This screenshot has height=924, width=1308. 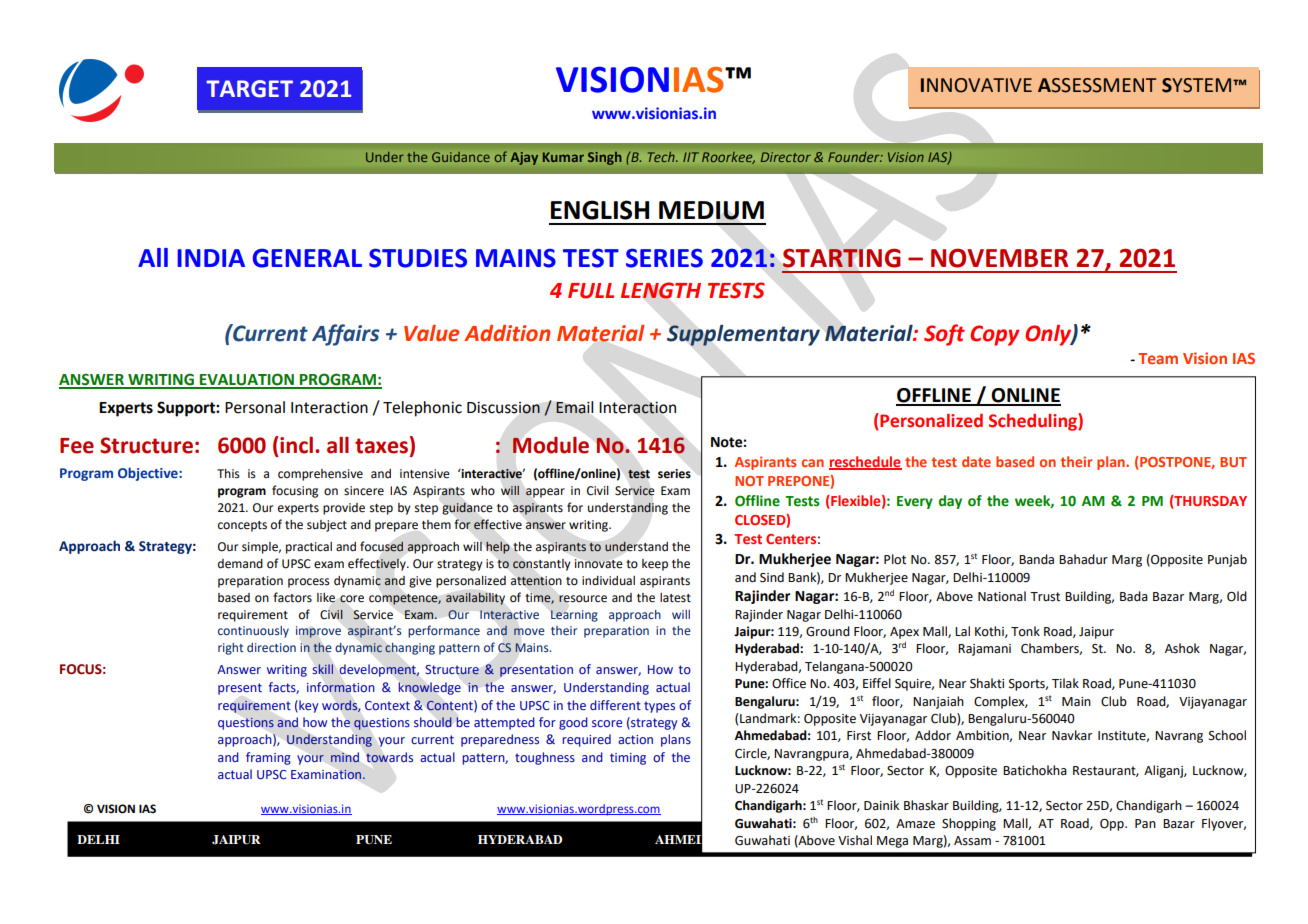 I want to click on timing, so click(x=628, y=759).
